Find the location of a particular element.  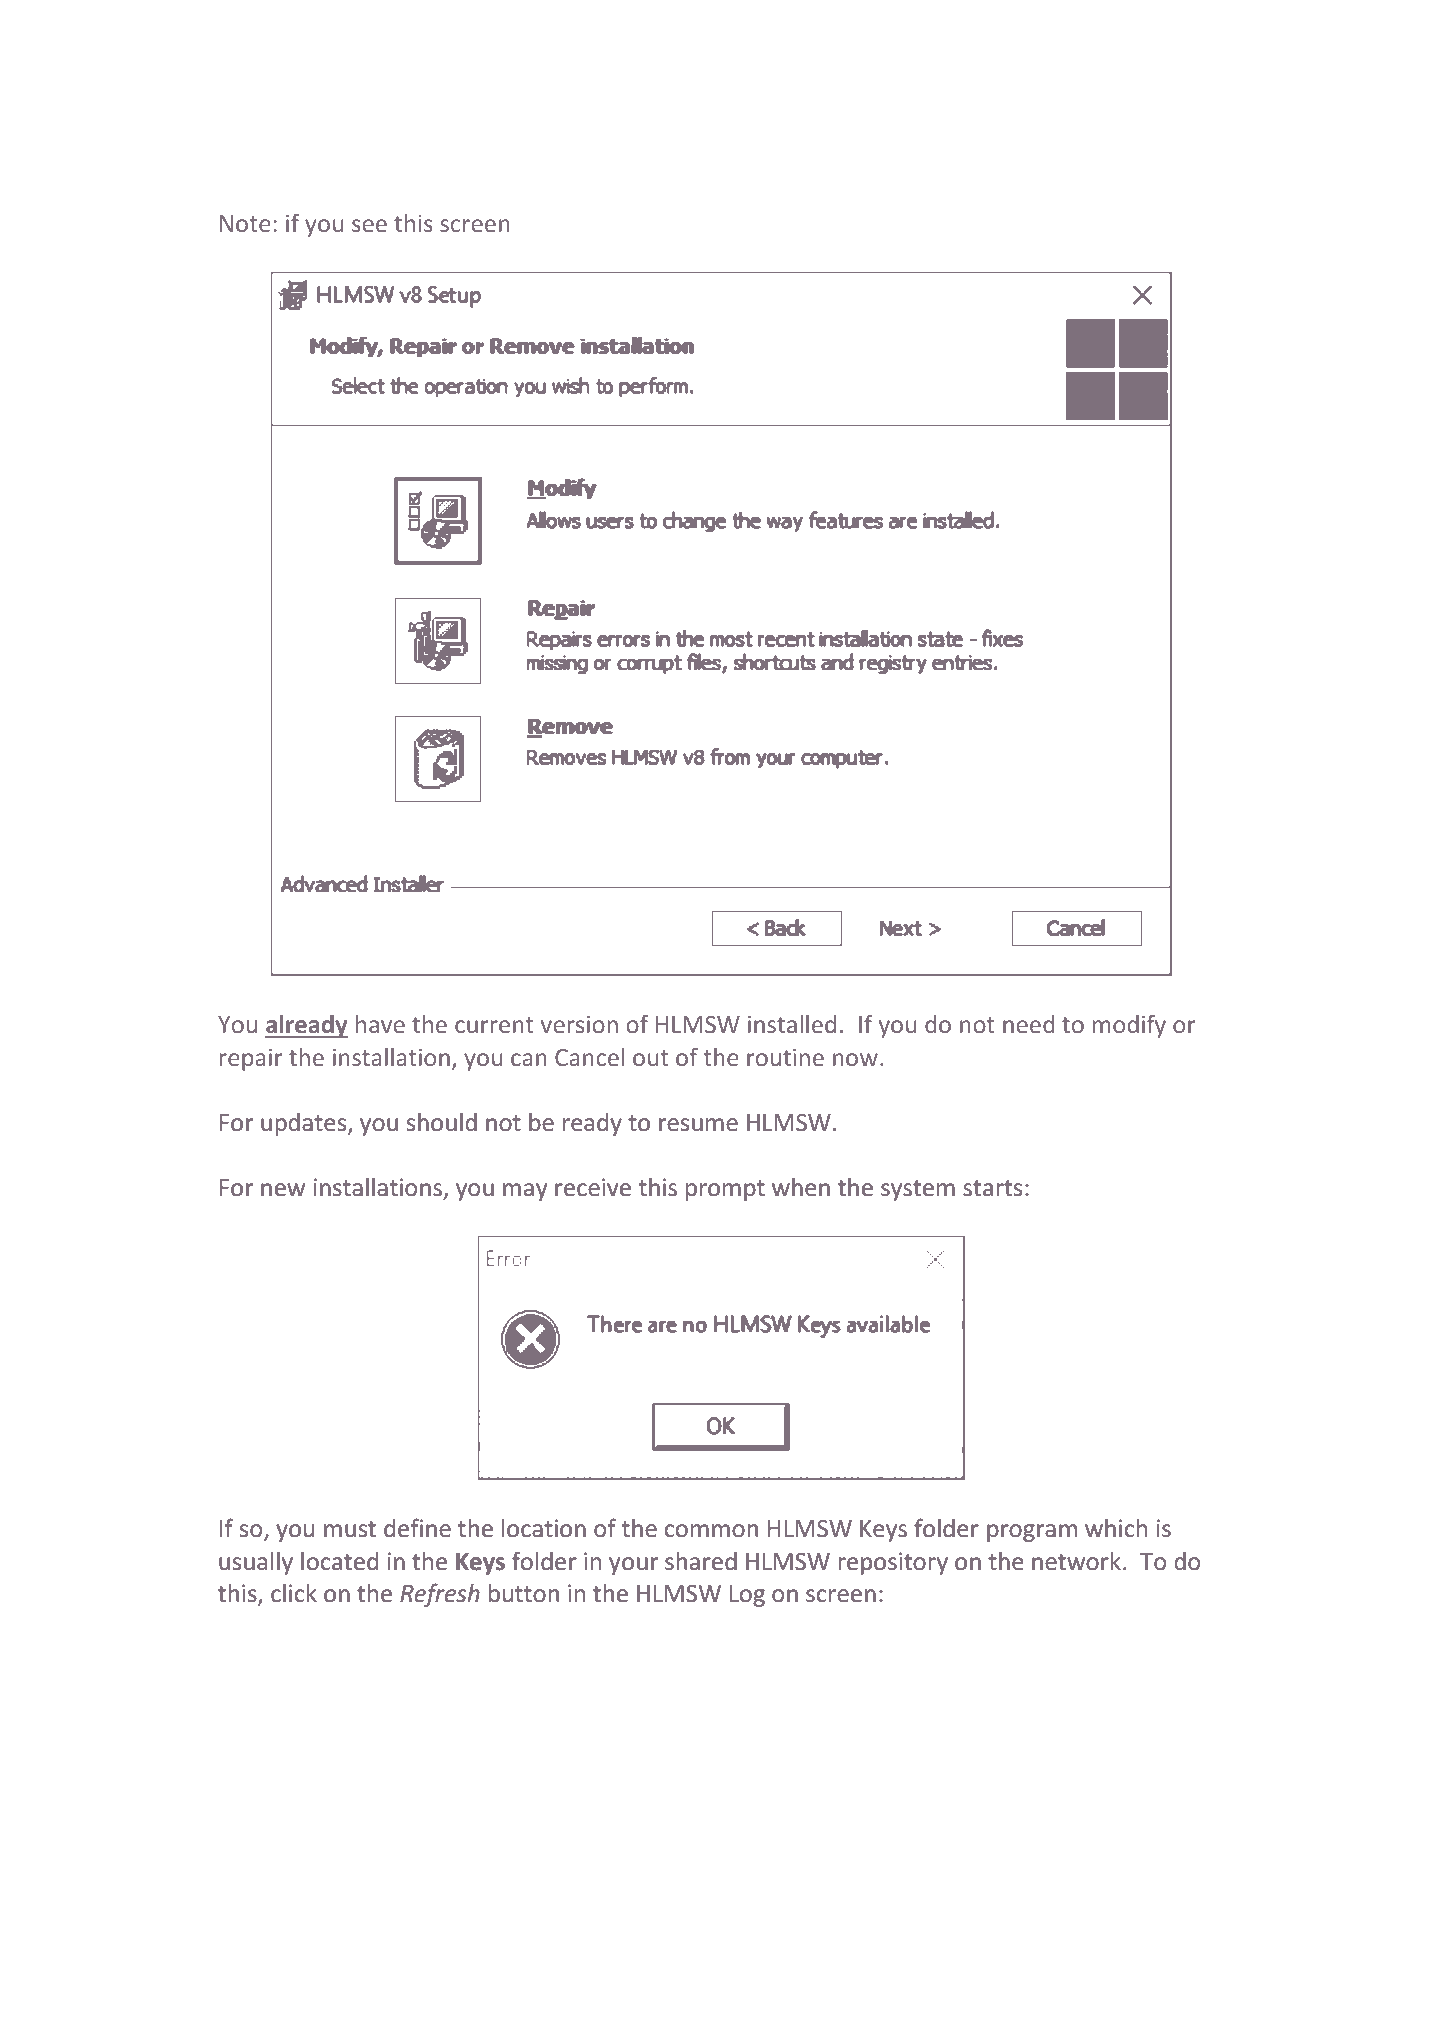

current is located at coordinates (494, 1025).
